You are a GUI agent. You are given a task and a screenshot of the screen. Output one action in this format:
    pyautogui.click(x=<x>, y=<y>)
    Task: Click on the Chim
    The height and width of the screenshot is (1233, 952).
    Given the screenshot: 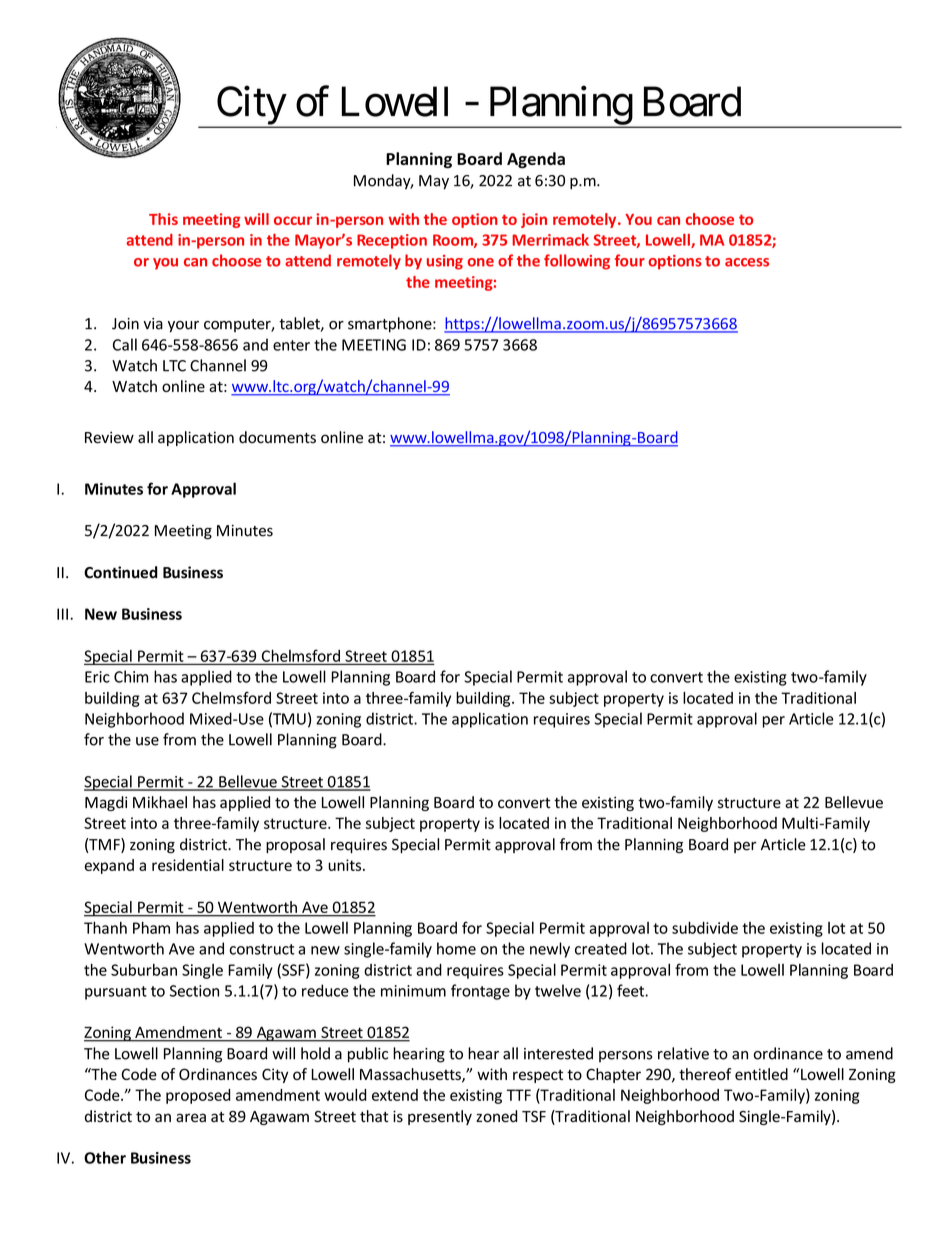 What is the action you would take?
    pyautogui.click(x=131, y=676)
